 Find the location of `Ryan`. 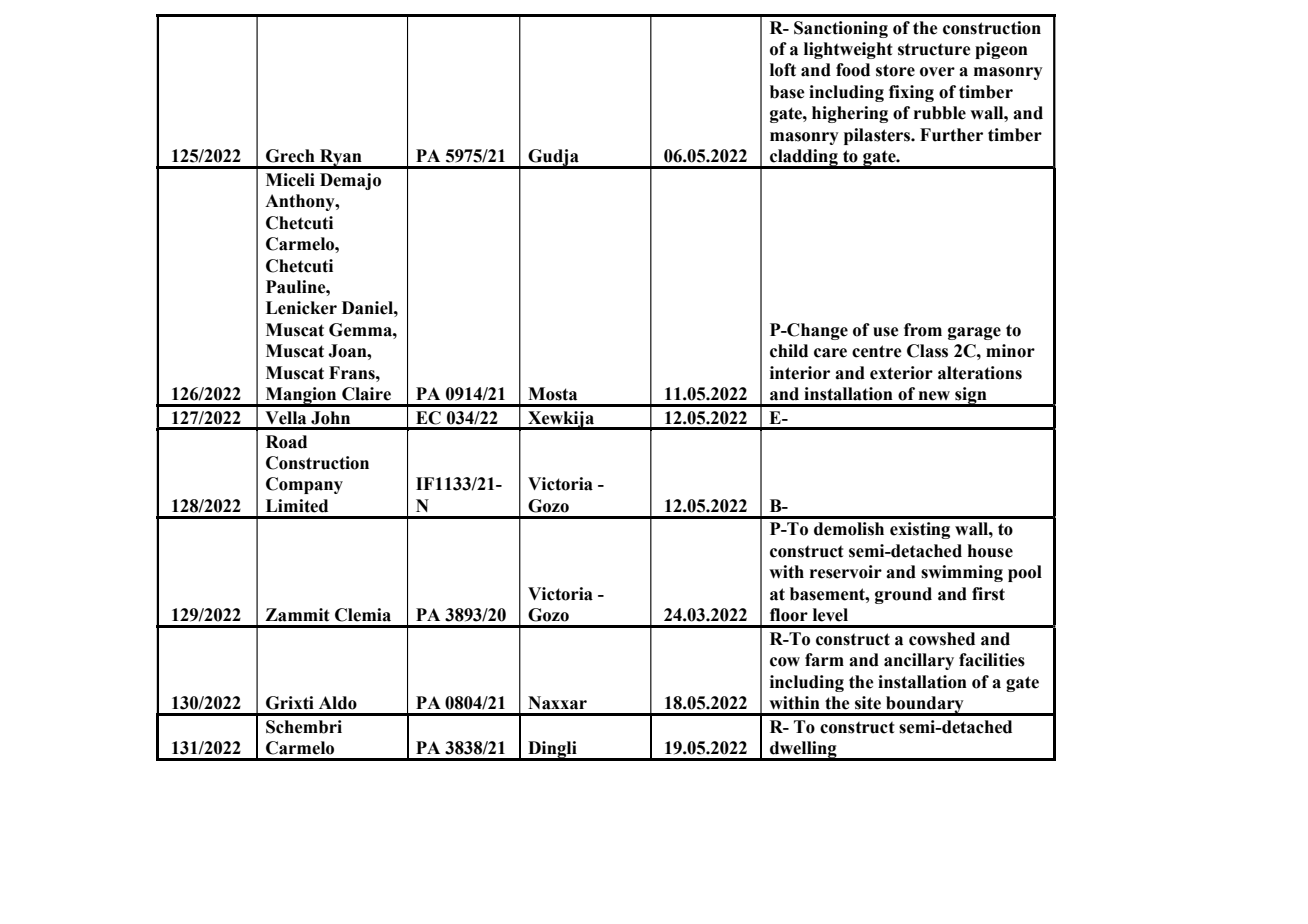

Ryan is located at coordinates (341, 159).
